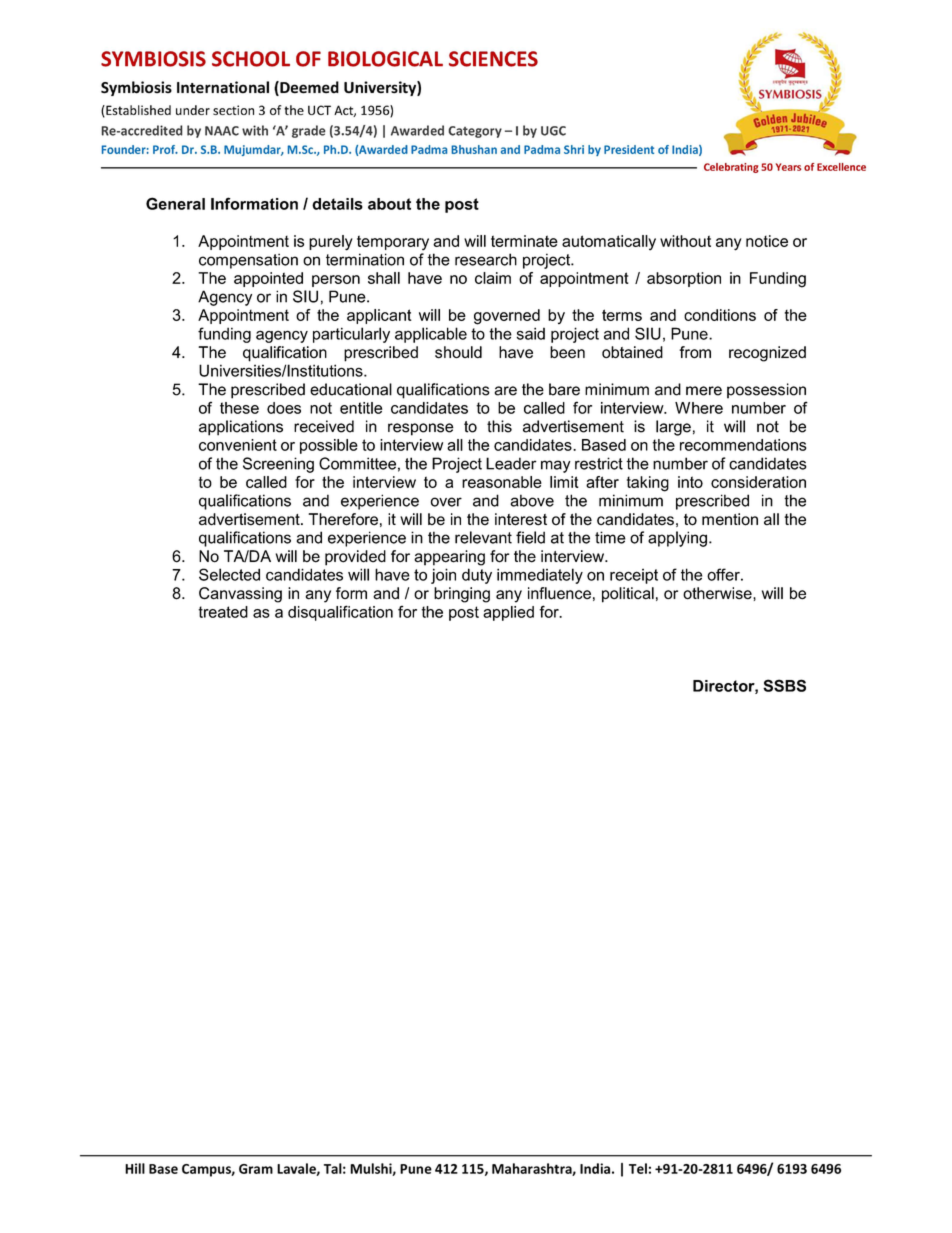 The width and height of the screenshot is (952, 1233). Describe the element at coordinates (493, 278) in the screenshot. I see `claim` at that location.
